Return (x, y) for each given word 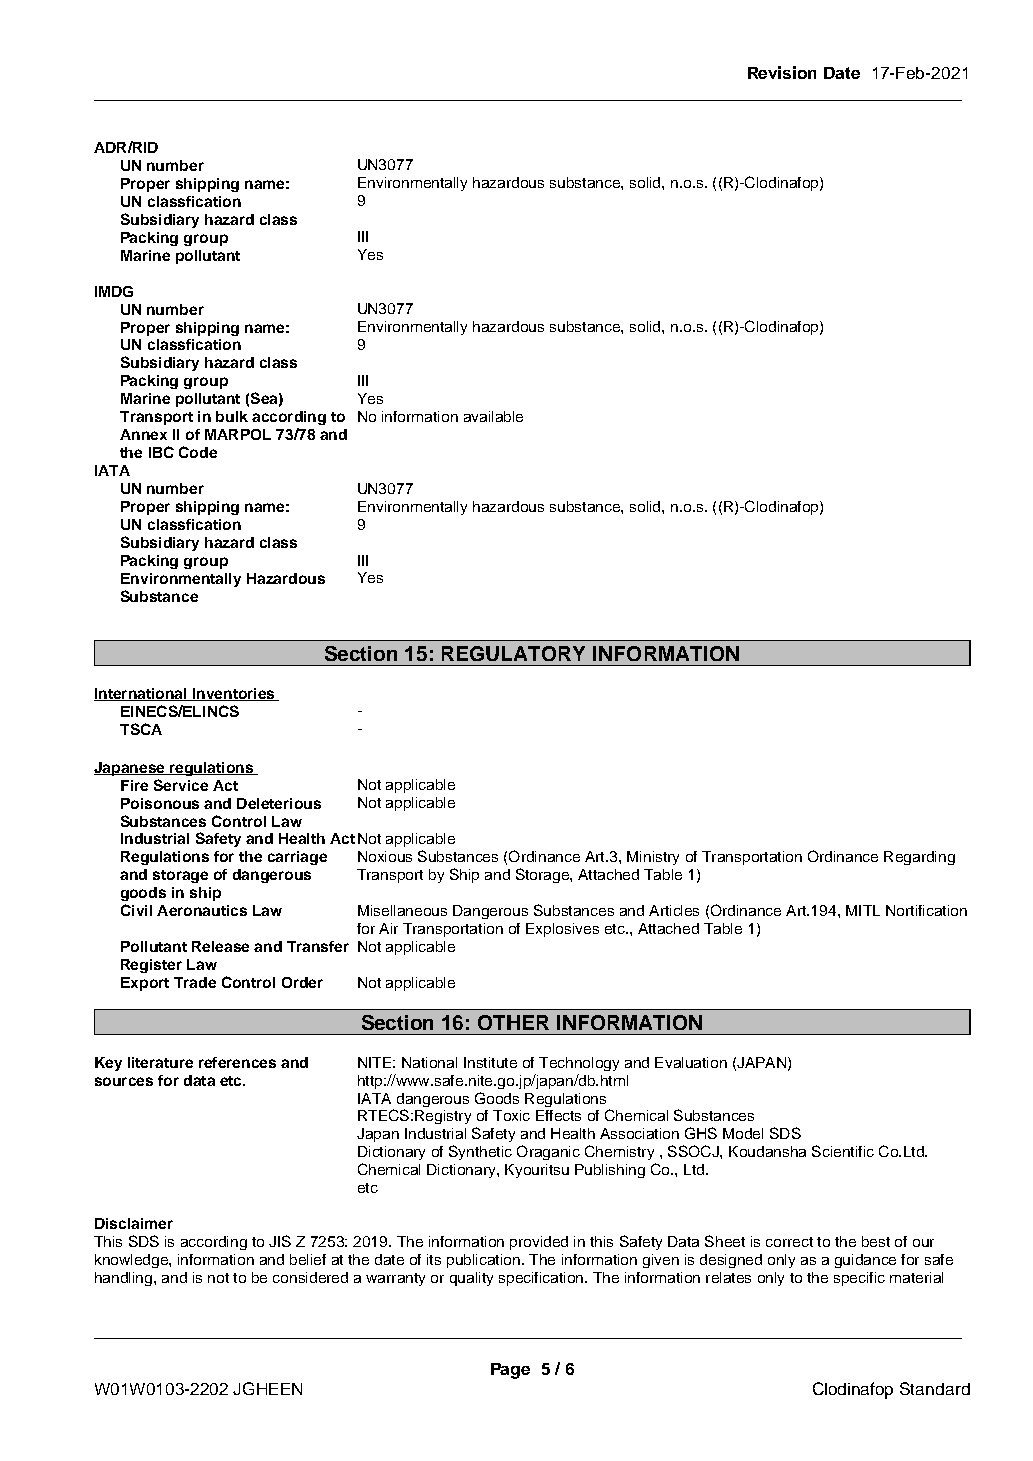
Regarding (919, 858)
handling (123, 1279)
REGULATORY (513, 653)
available (493, 416)
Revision (782, 72)
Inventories (233, 694)
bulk (232, 416)
